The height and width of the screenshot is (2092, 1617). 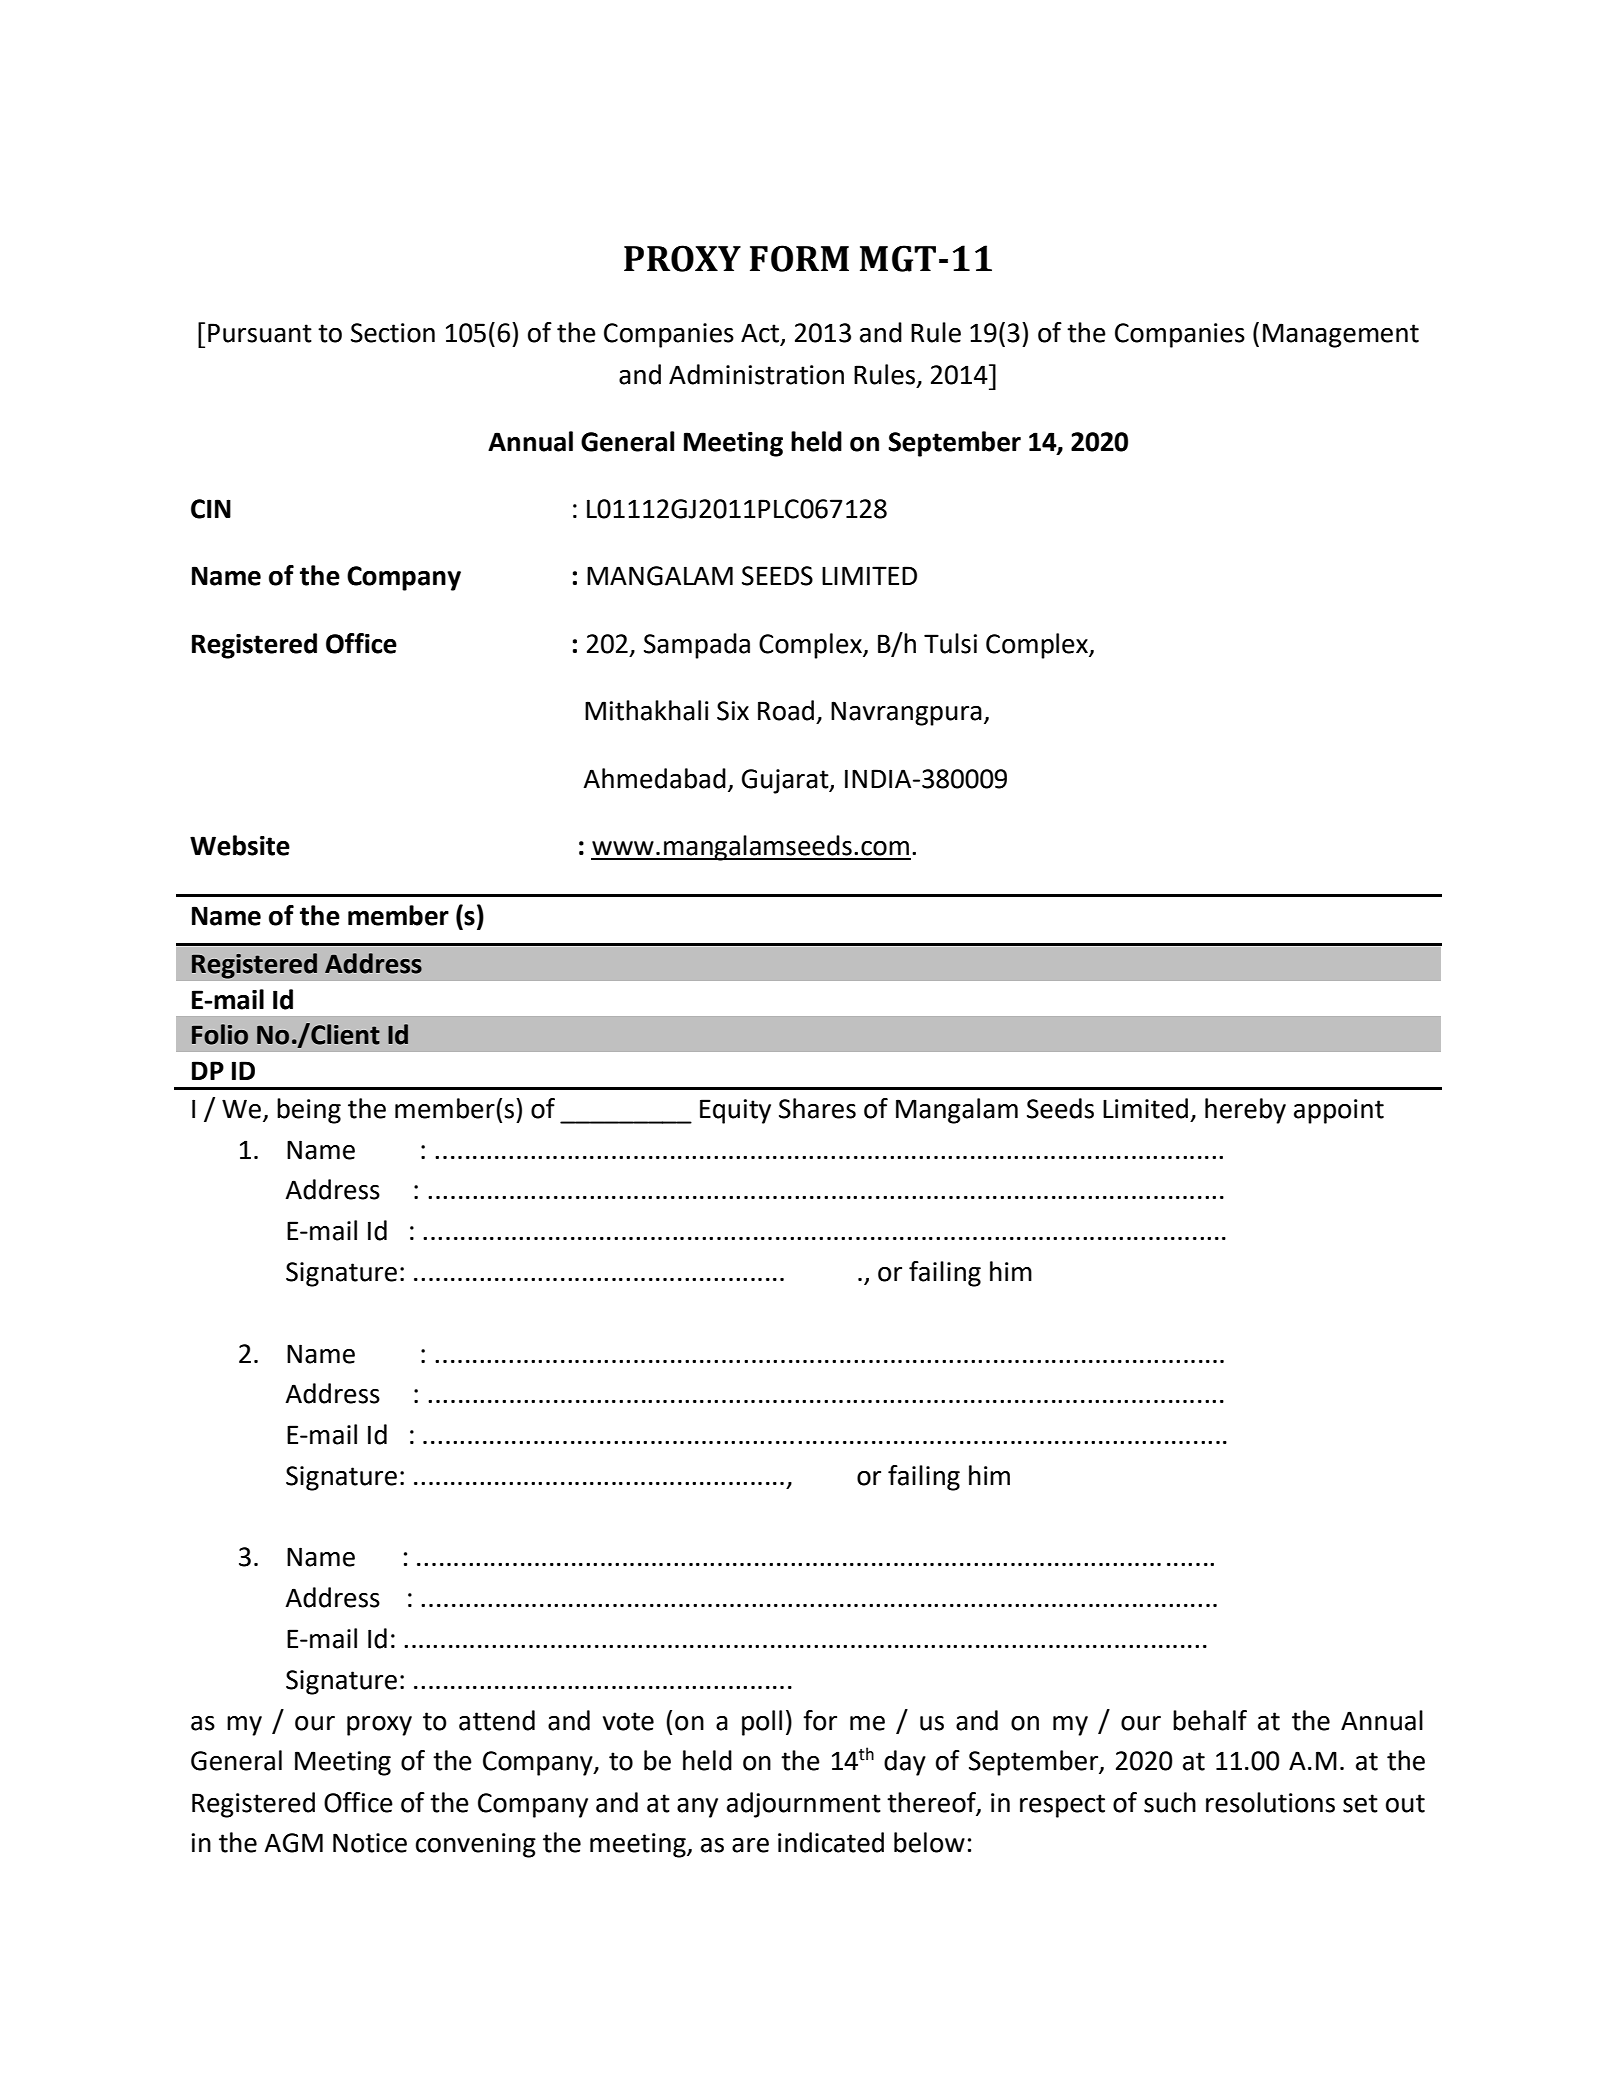 I want to click on resolutions, so click(x=1270, y=1802).
